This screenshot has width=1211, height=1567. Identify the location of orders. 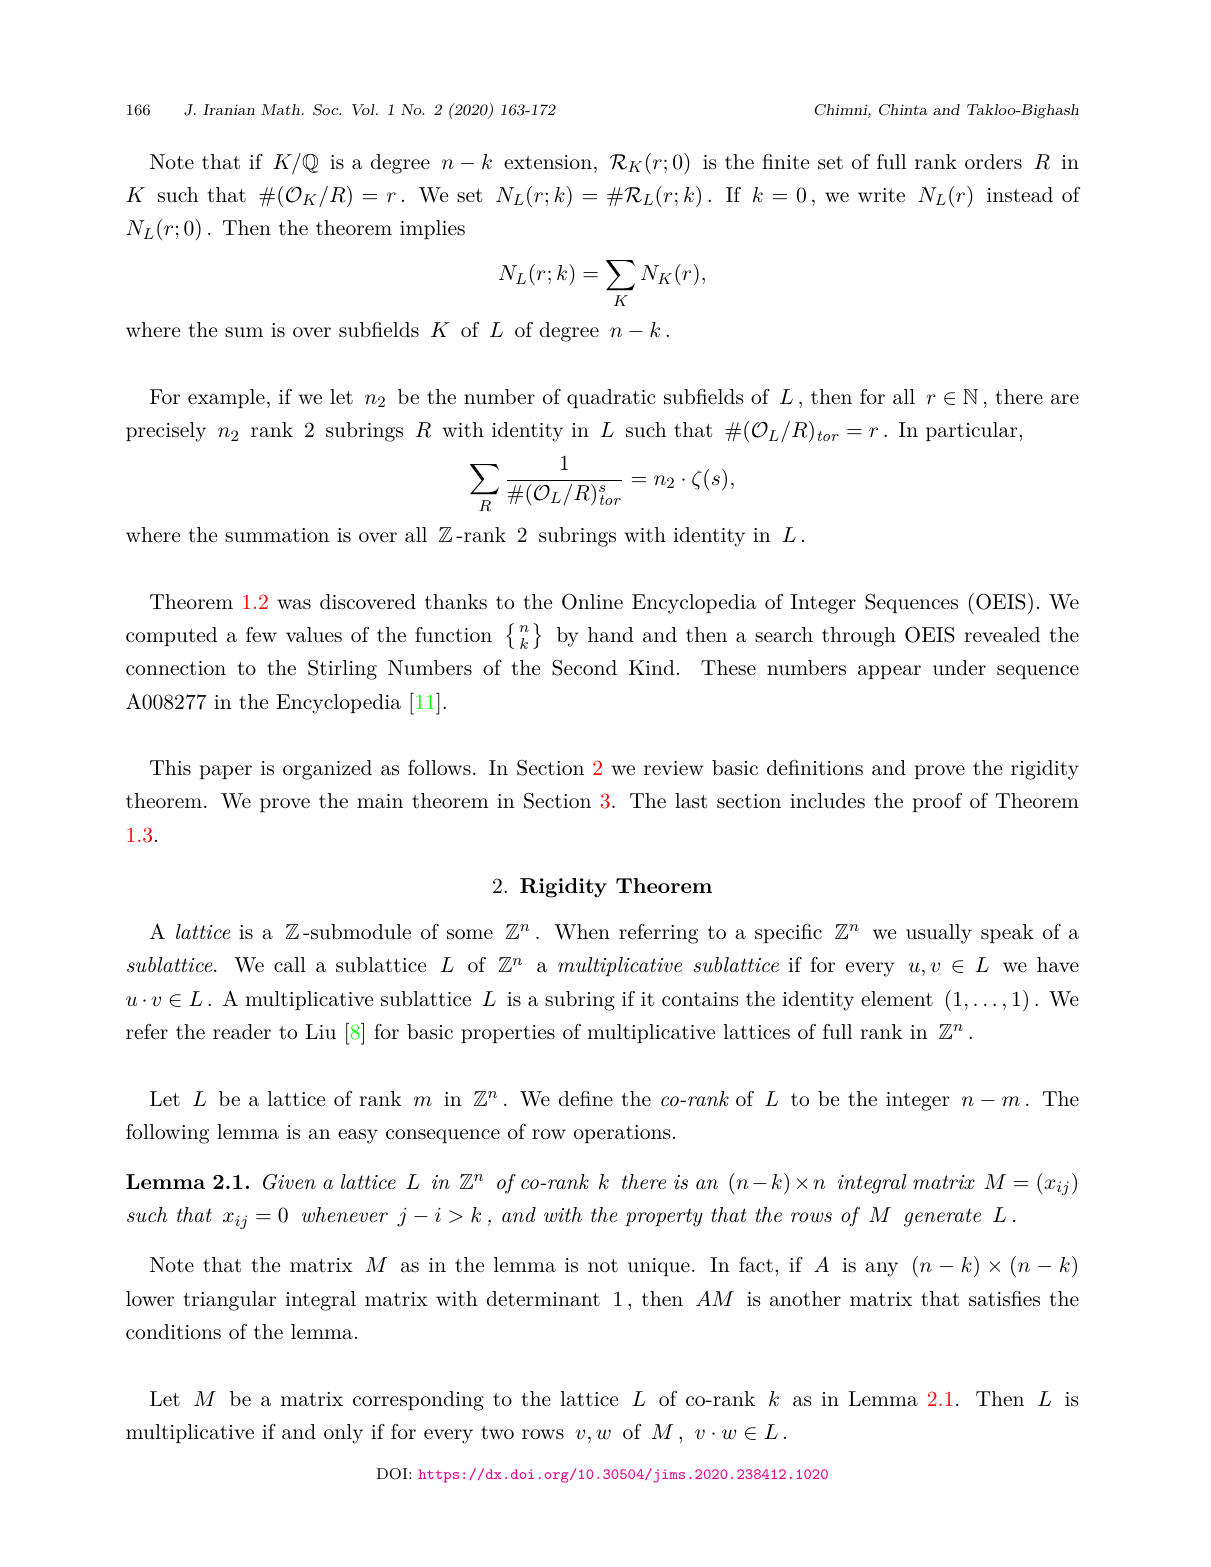
(993, 162).
